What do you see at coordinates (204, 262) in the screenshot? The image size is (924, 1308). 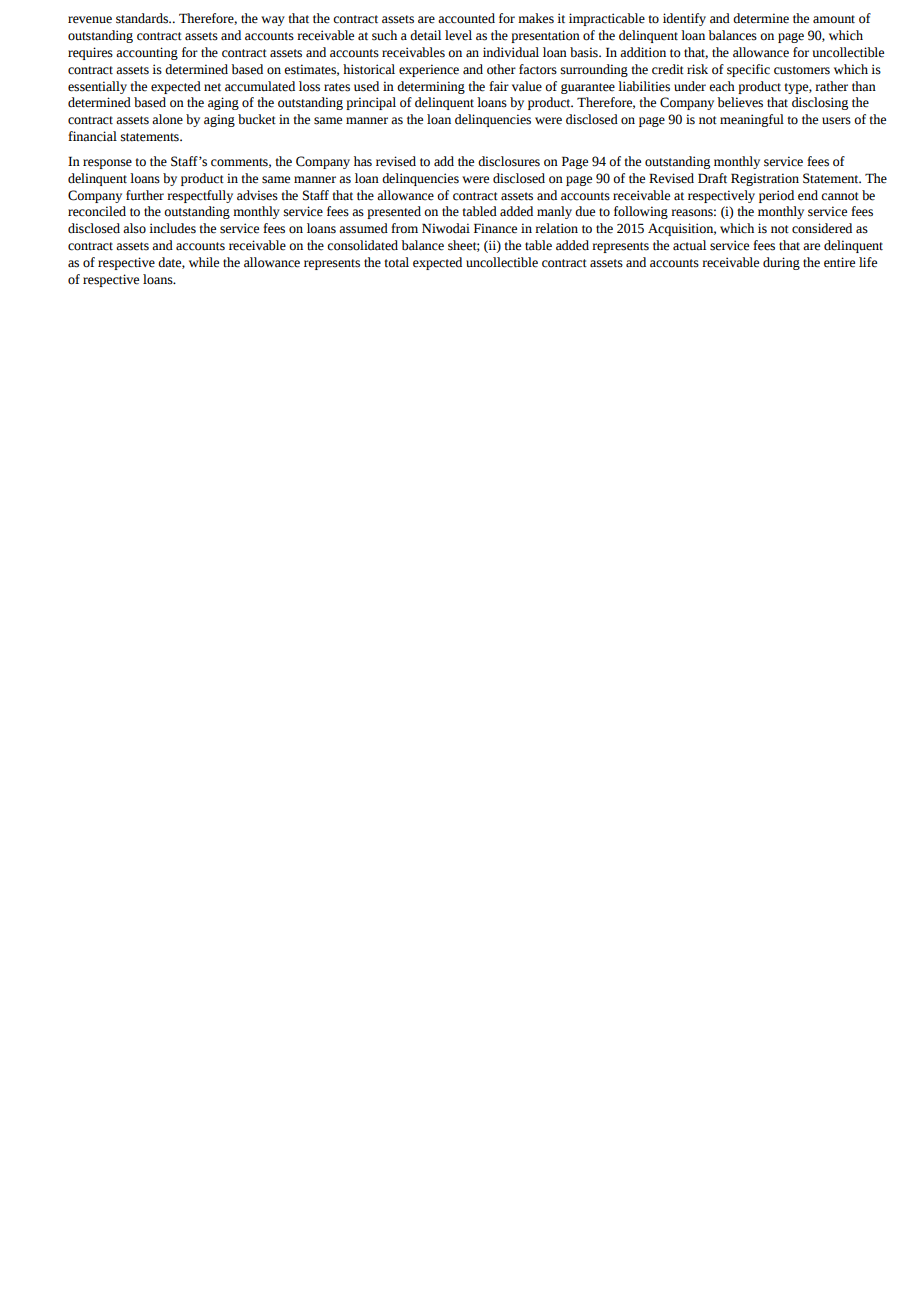 I see `while` at bounding box center [204, 262].
